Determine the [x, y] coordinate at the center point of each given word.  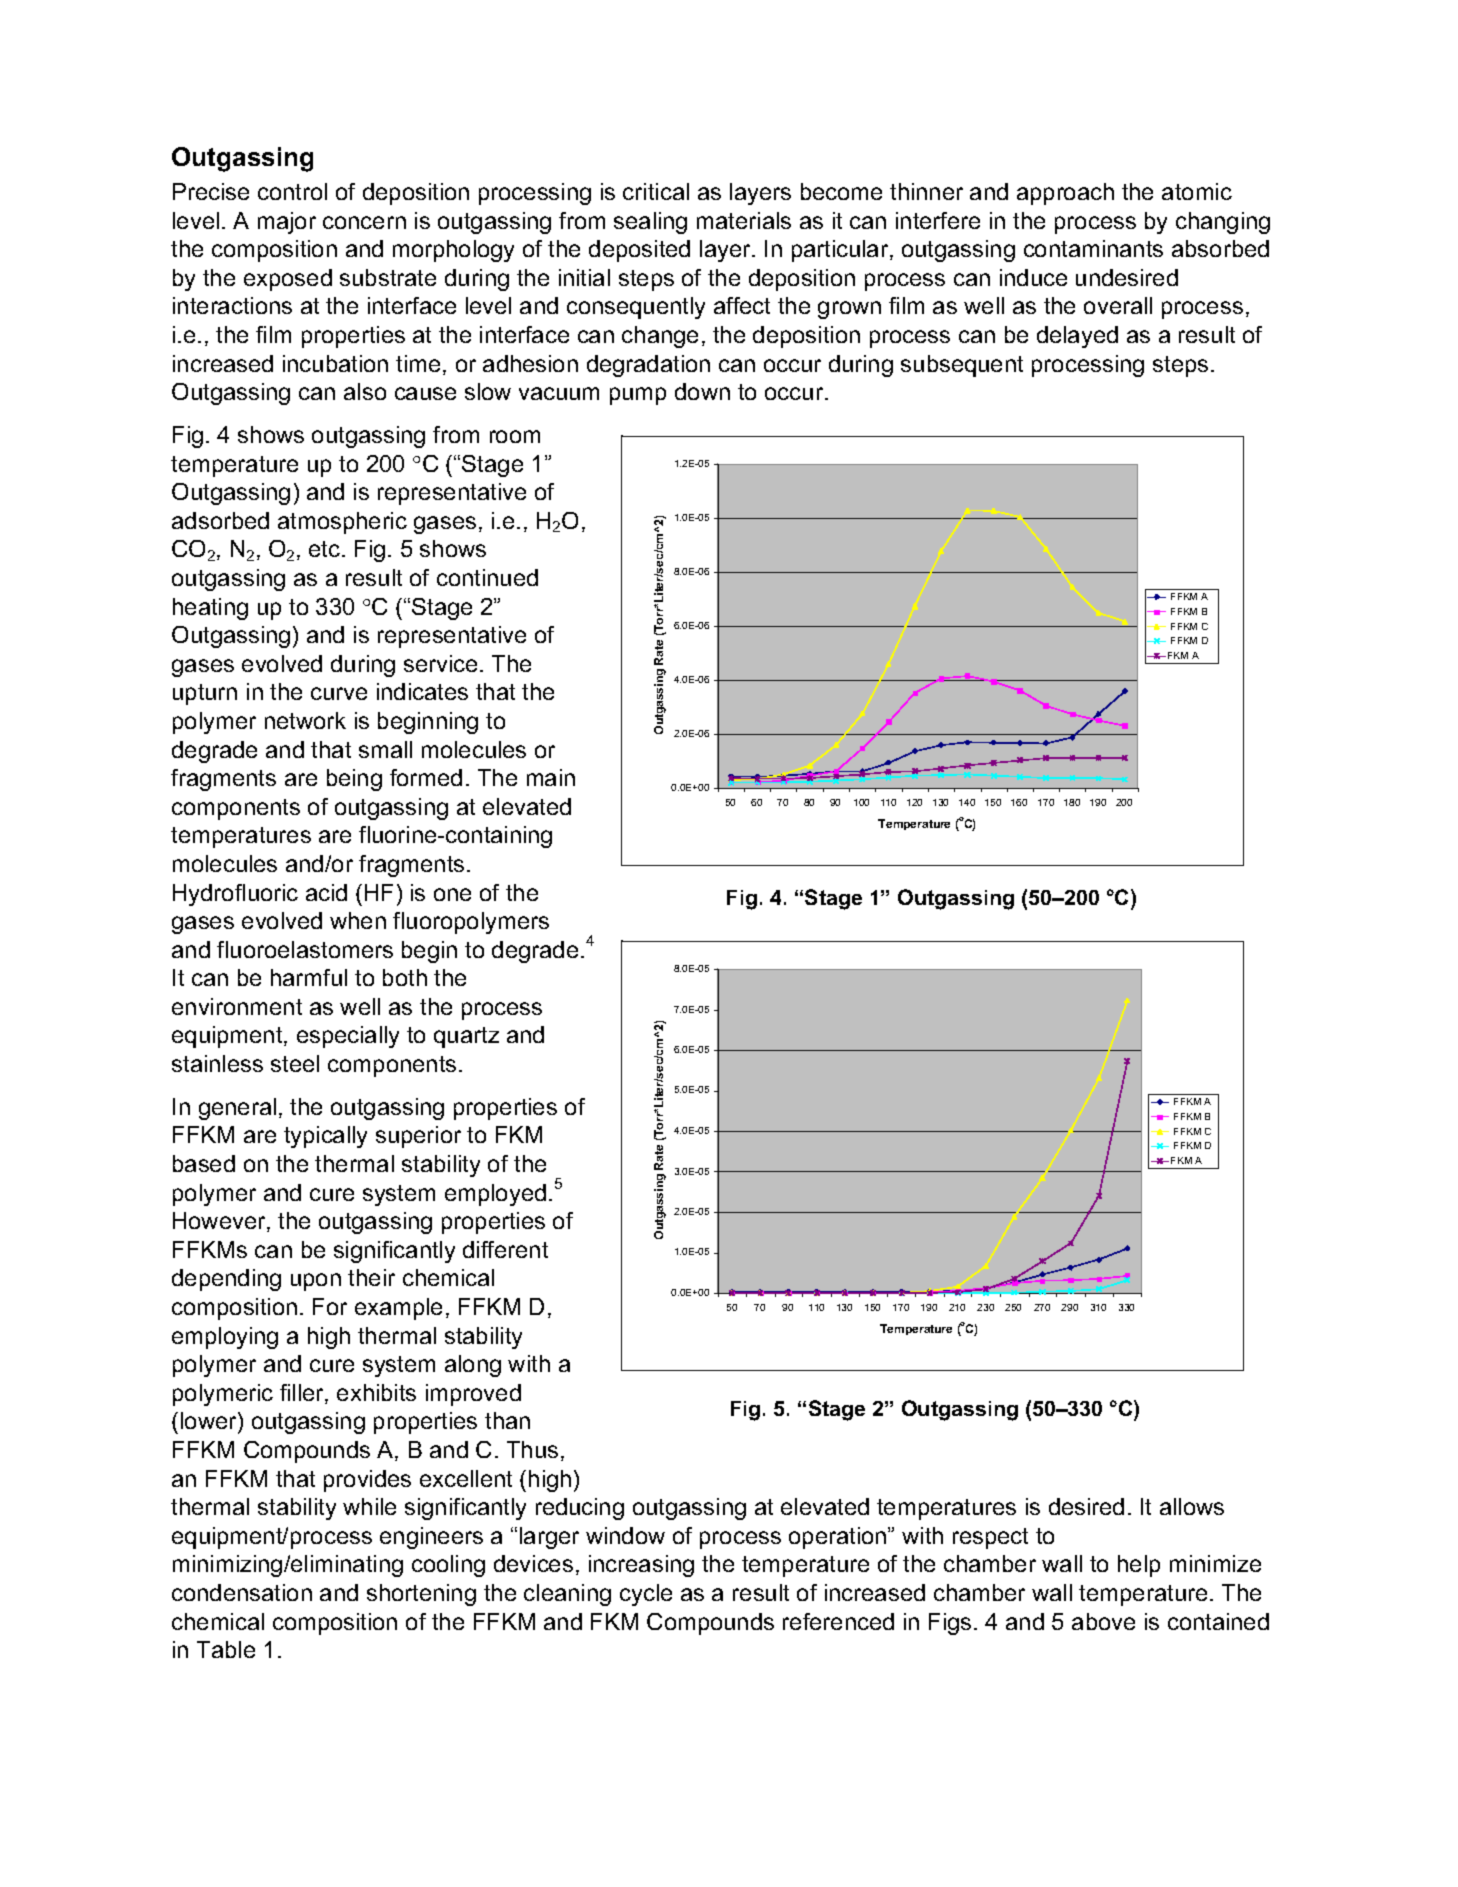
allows [1192, 1506]
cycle [646, 1595]
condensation [242, 1592]
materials [744, 220]
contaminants [1093, 248]
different [505, 1249]
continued [487, 577]
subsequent [962, 366]
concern [364, 222]
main [551, 777]
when [358, 920]
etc [326, 549]
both [405, 977]
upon [316, 1282]
